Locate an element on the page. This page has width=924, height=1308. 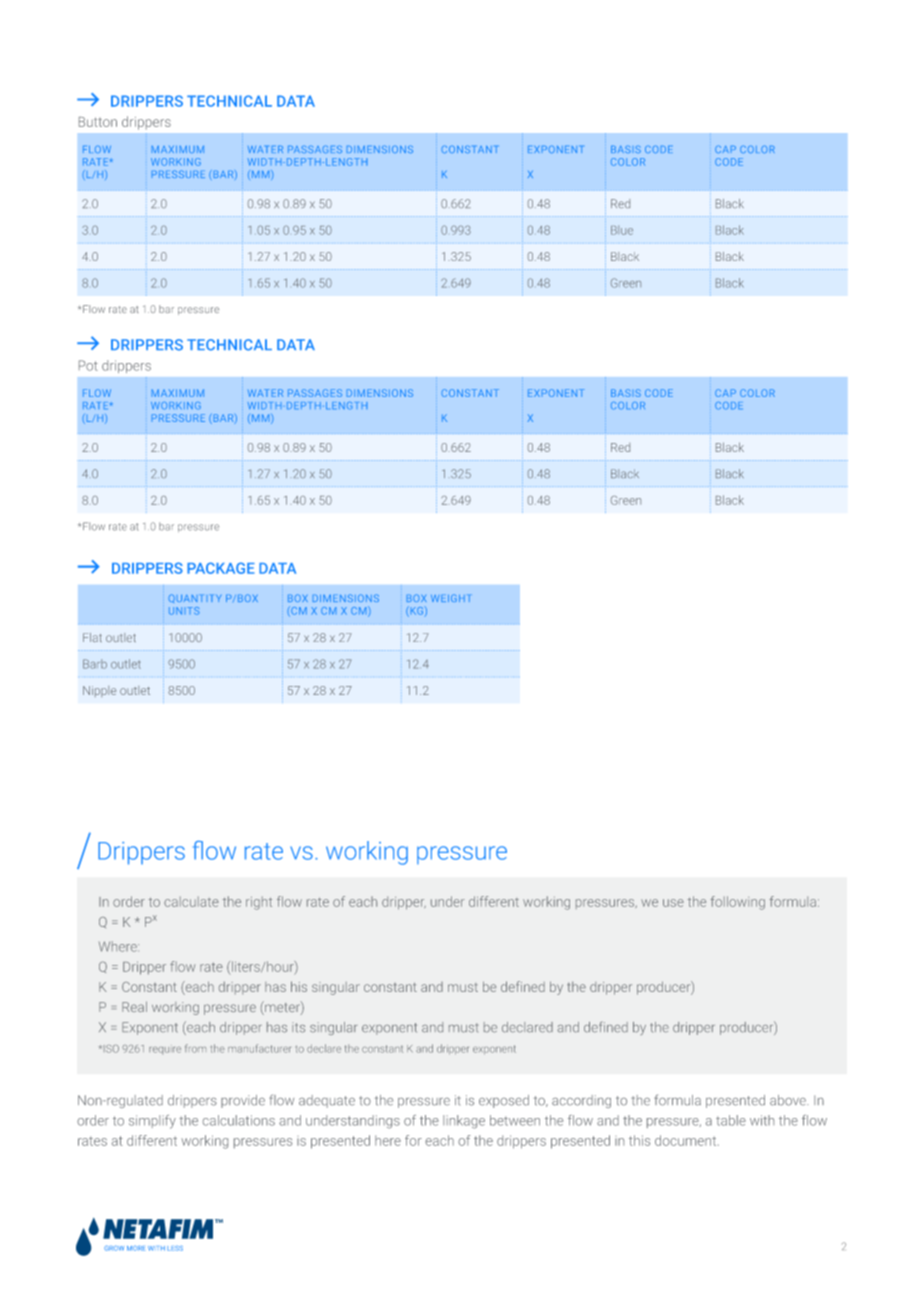
simplify is located at coordinates (152, 1122).
